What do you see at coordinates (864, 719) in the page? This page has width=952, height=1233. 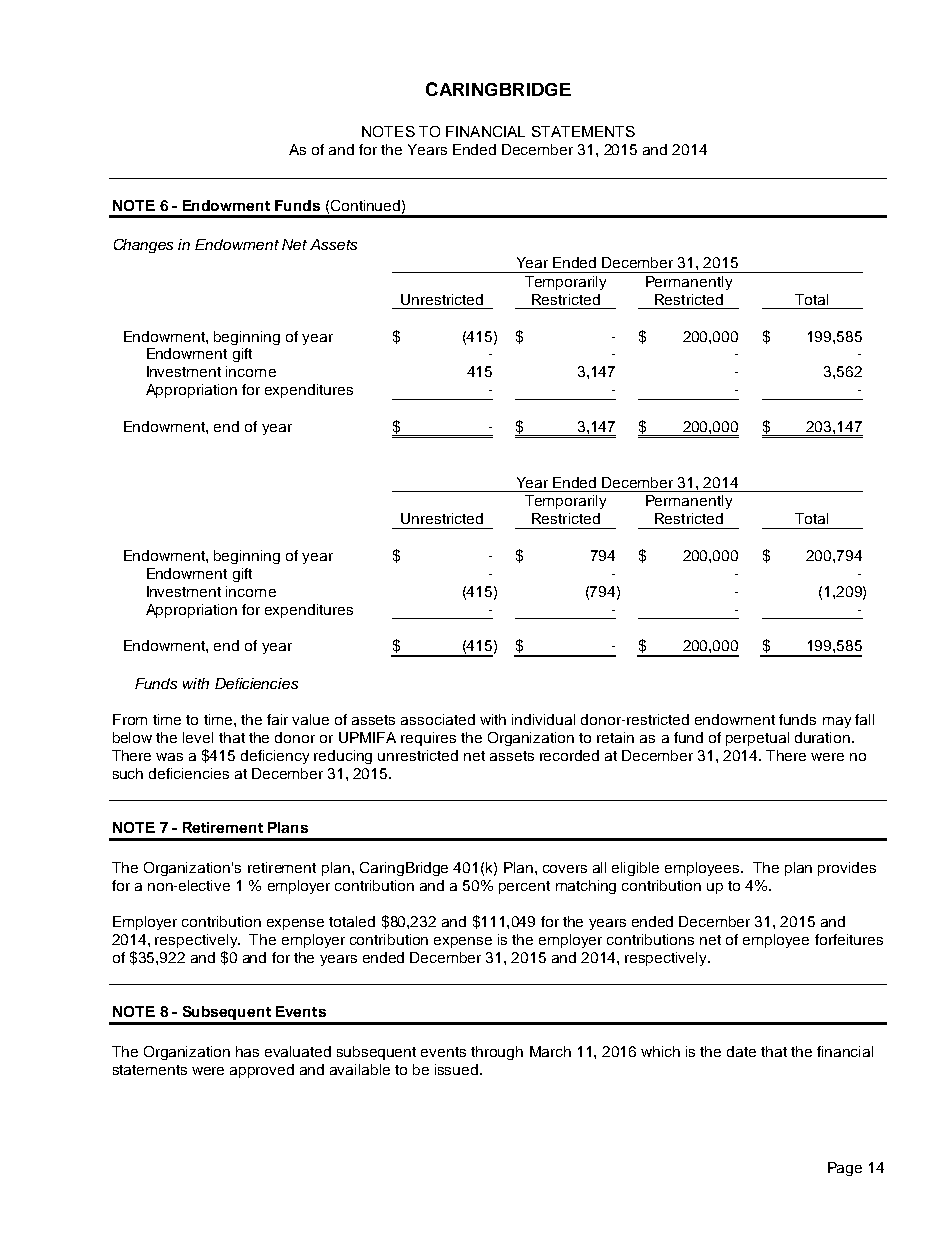 I see `fall` at bounding box center [864, 719].
